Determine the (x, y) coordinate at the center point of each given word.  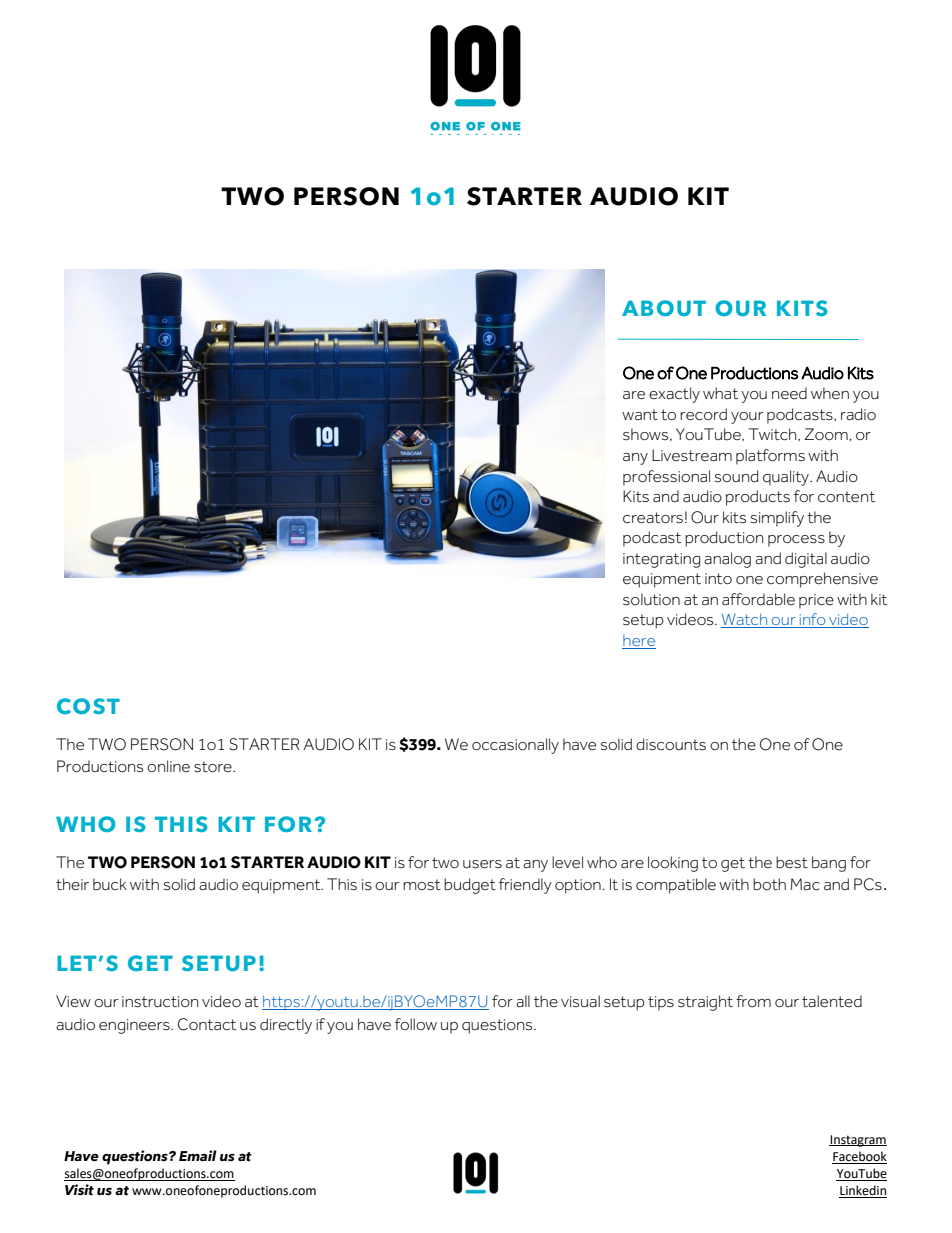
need (789, 393)
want (640, 414)
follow (416, 1024)
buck (110, 884)
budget (470, 886)
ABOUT (664, 308)
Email (198, 1156)
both (769, 884)
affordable (758, 599)
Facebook (859, 1157)
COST (88, 706)
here (639, 642)
